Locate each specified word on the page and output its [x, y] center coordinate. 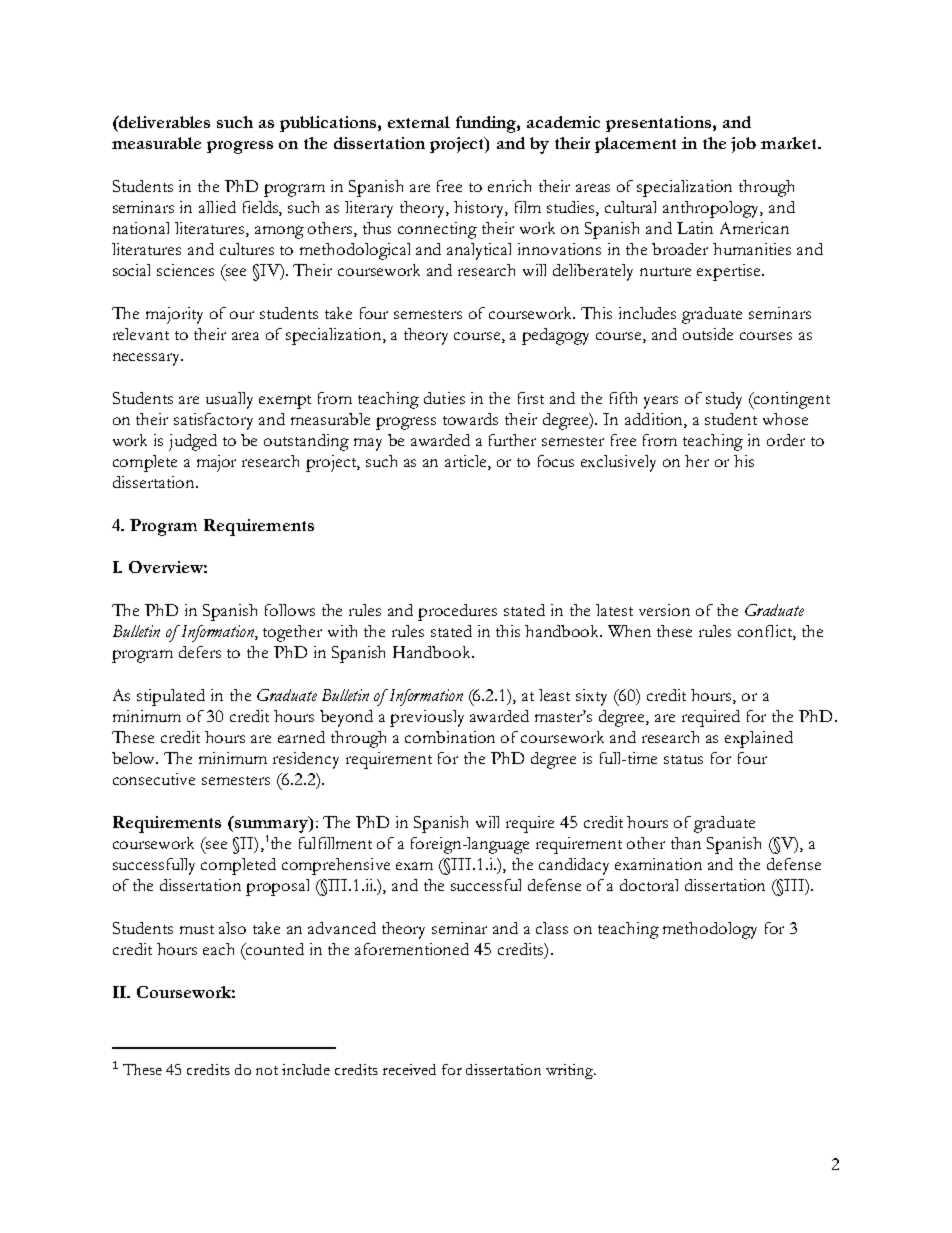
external [419, 122]
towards [470, 419]
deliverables [163, 122]
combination [450, 737]
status [683, 759]
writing [571, 1071]
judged [193, 442]
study [724, 400]
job [743, 145]
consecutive [154, 779]
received [409, 1069]
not [267, 1070]
